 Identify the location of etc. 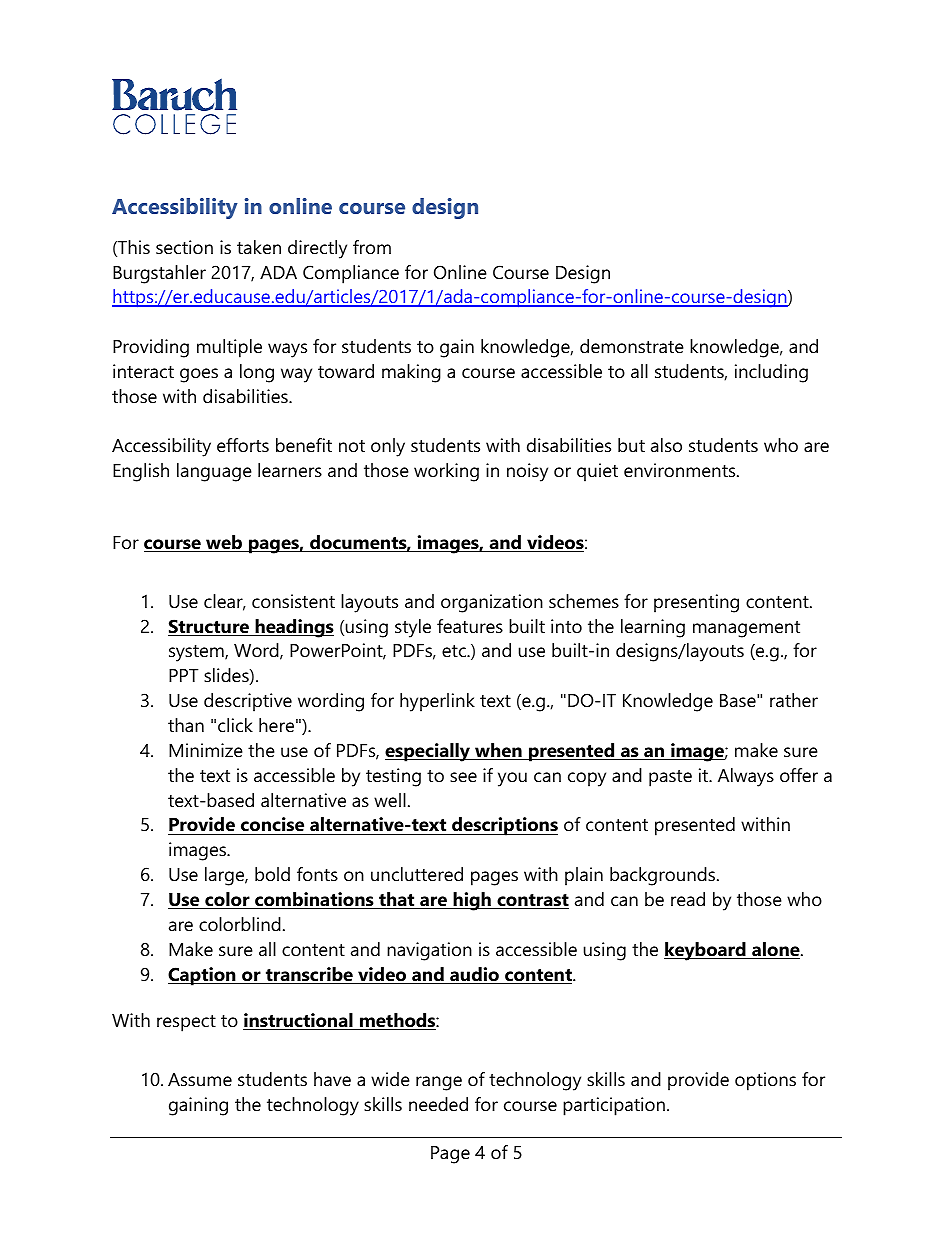
(455, 651).
